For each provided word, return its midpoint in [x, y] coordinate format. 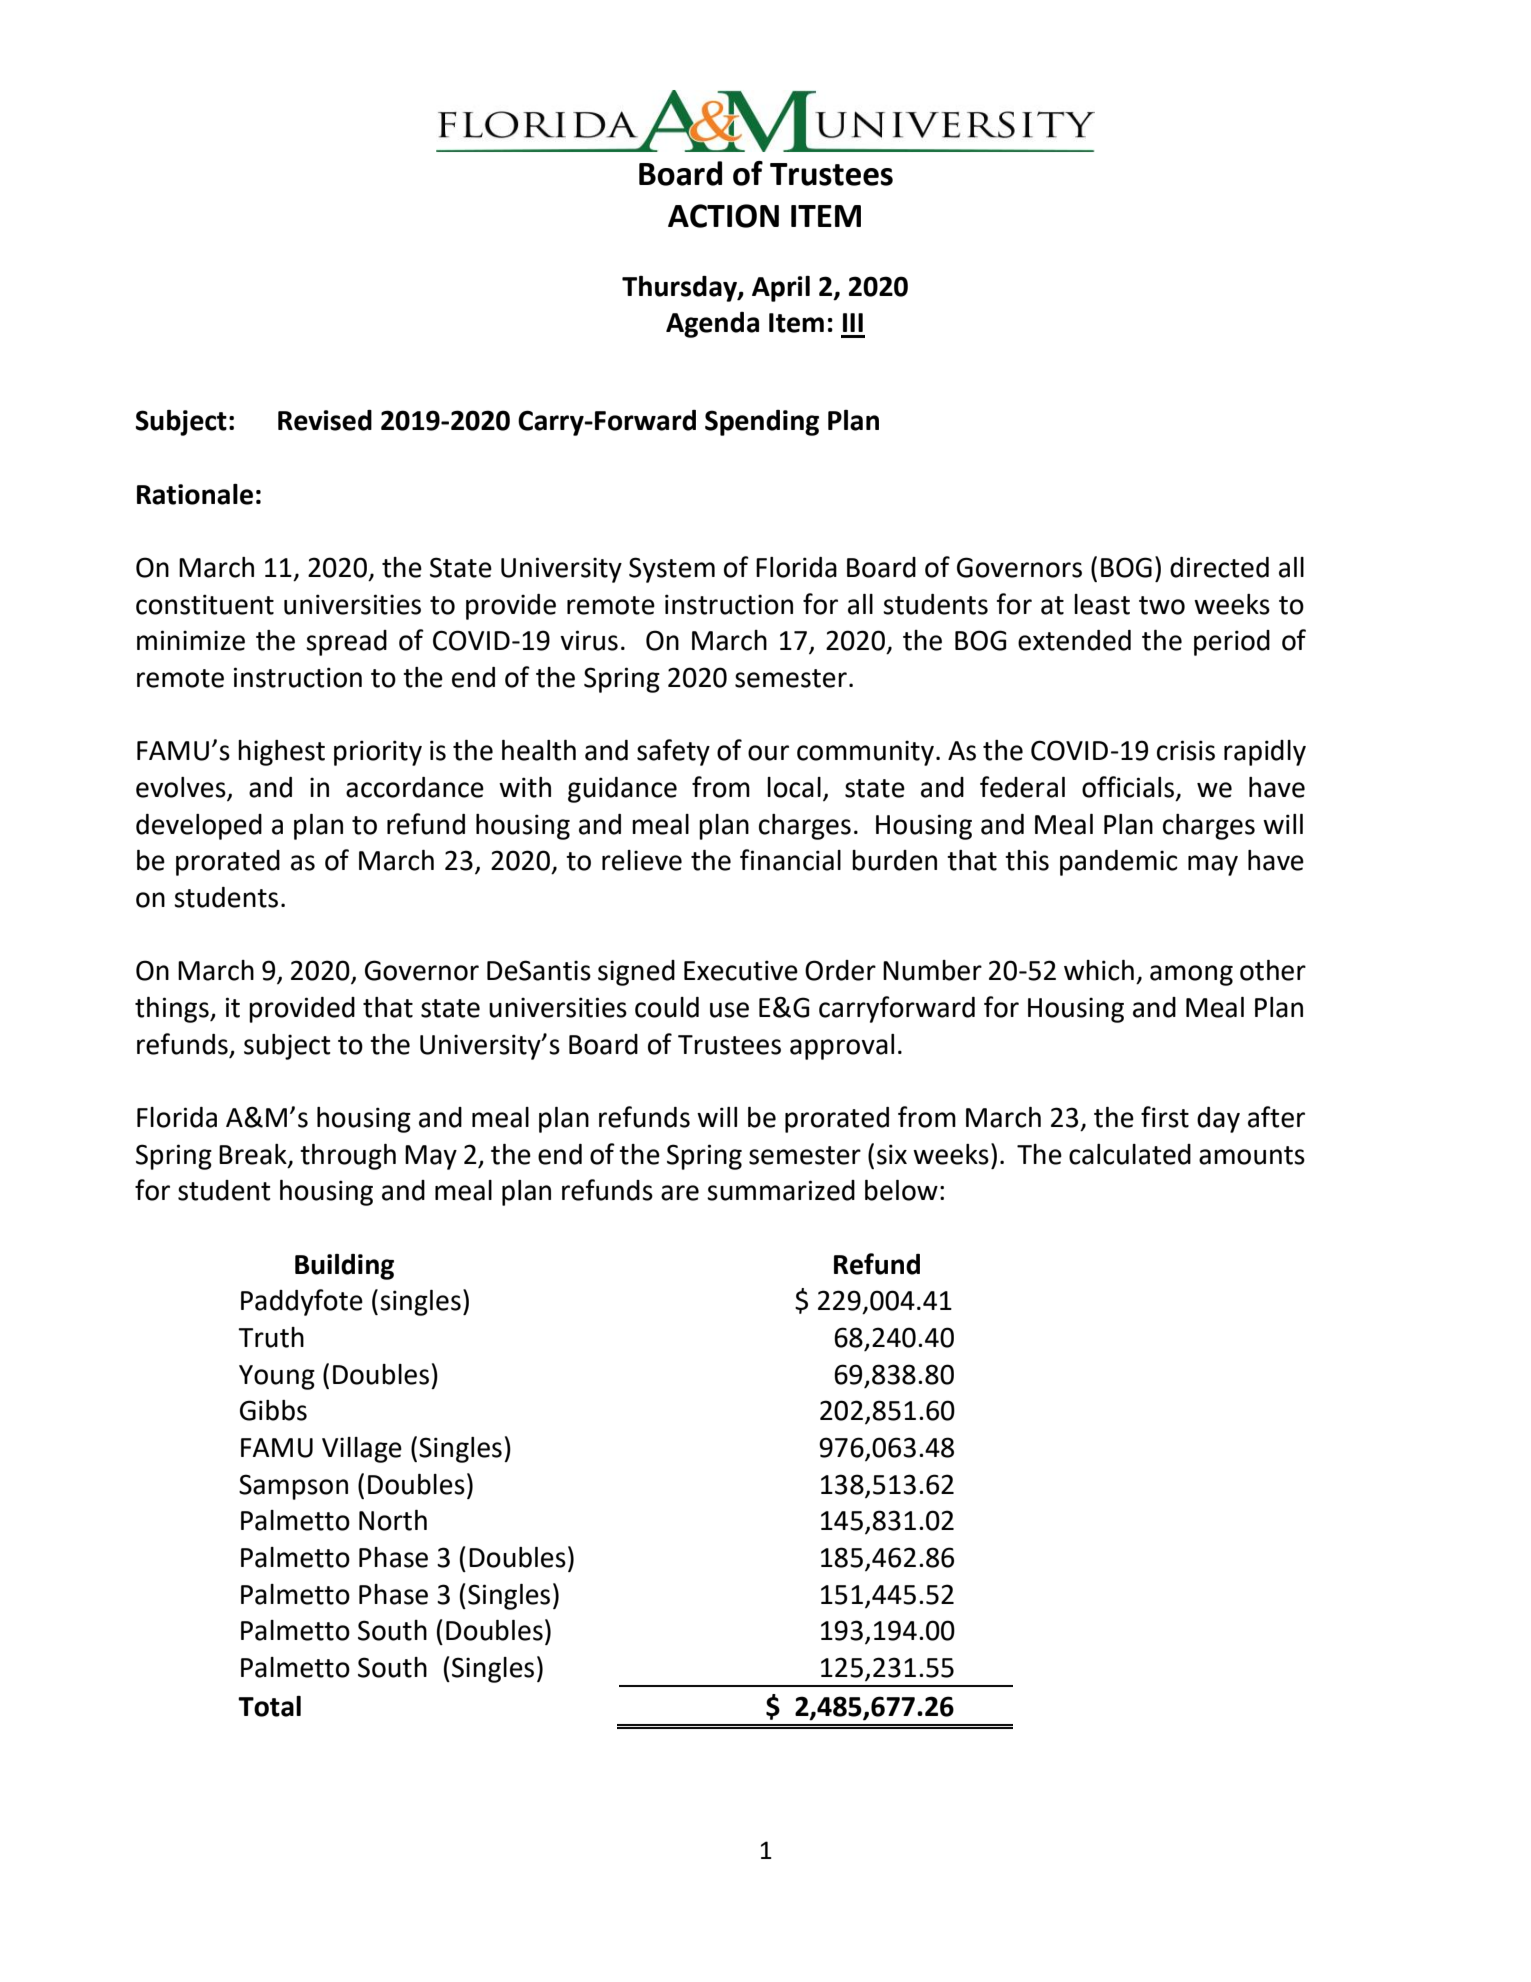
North [393, 1520]
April [781, 289]
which [1099, 970]
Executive [741, 970]
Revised [325, 420]
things [173, 1010]
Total [269, 1706]
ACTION [723, 216]
